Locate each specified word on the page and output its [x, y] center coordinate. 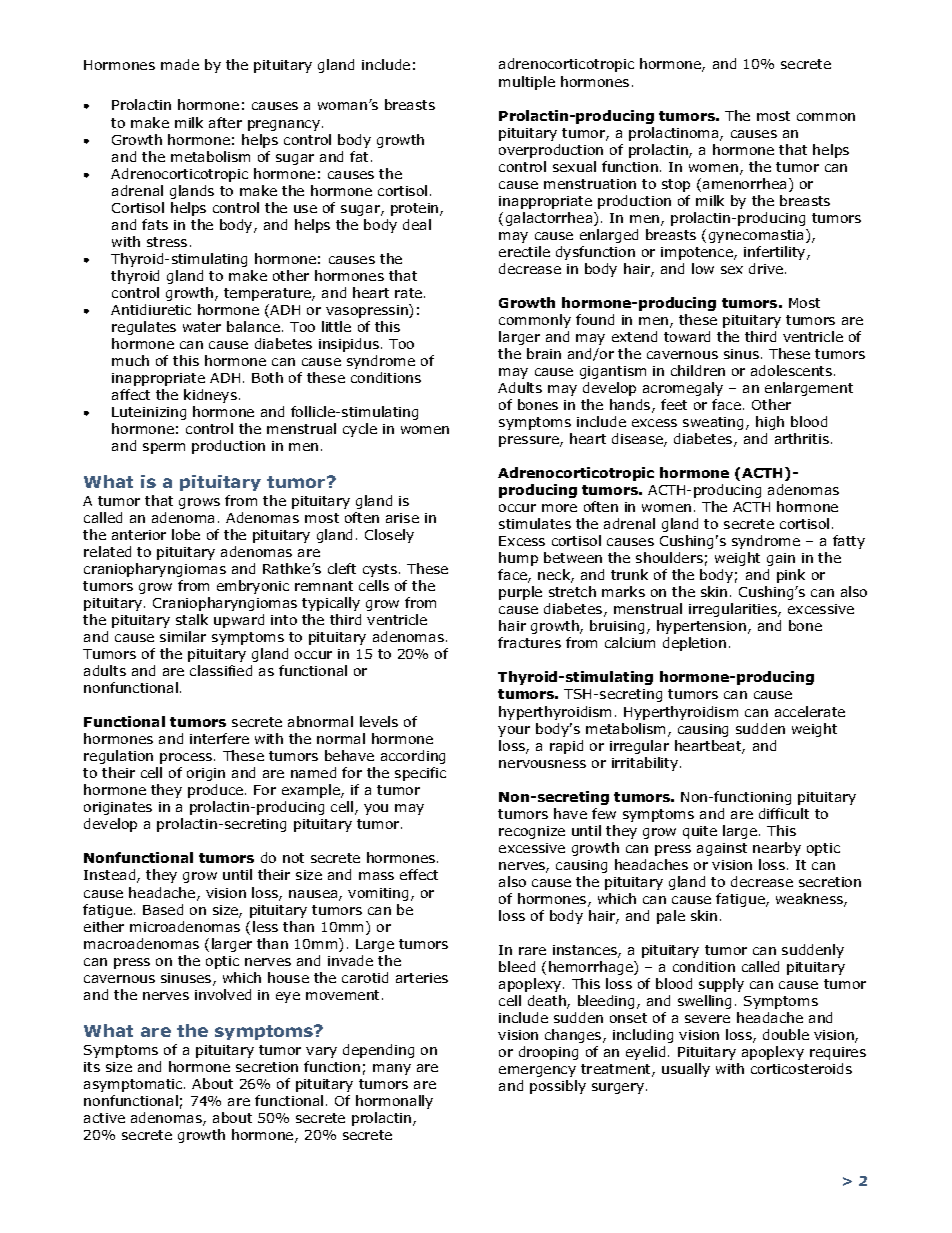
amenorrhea [744, 183]
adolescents [793, 370]
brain [544, 353]
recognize [532, 832]
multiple [527, 83]
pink [791, 576]
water [202, 327]
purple [520, 593]
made [180, 64]
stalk [192, 619]
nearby [777, 849]
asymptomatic [134, 1085]
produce [215, 791]
